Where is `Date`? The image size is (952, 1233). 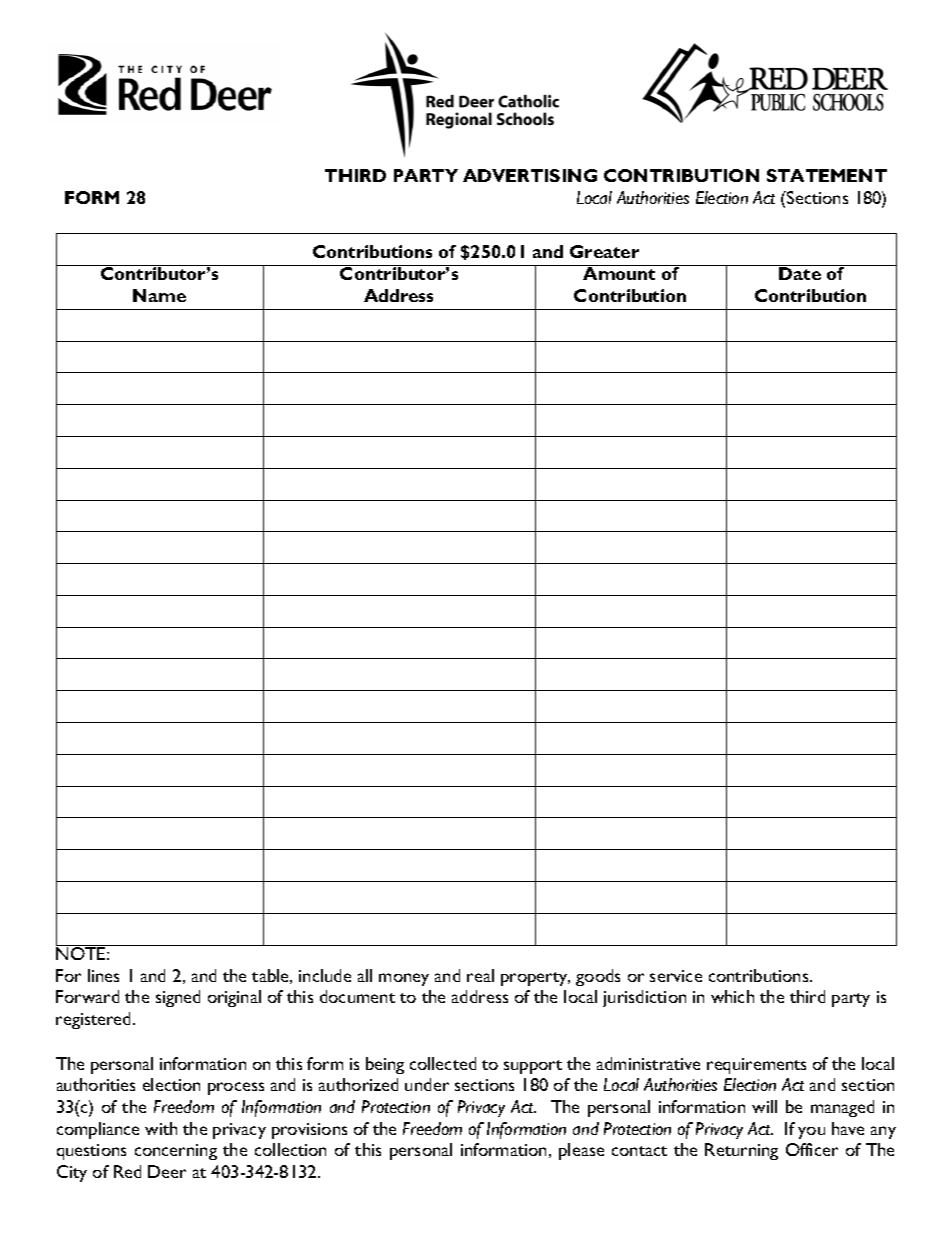 Date is located at coordinates (800, 273).
